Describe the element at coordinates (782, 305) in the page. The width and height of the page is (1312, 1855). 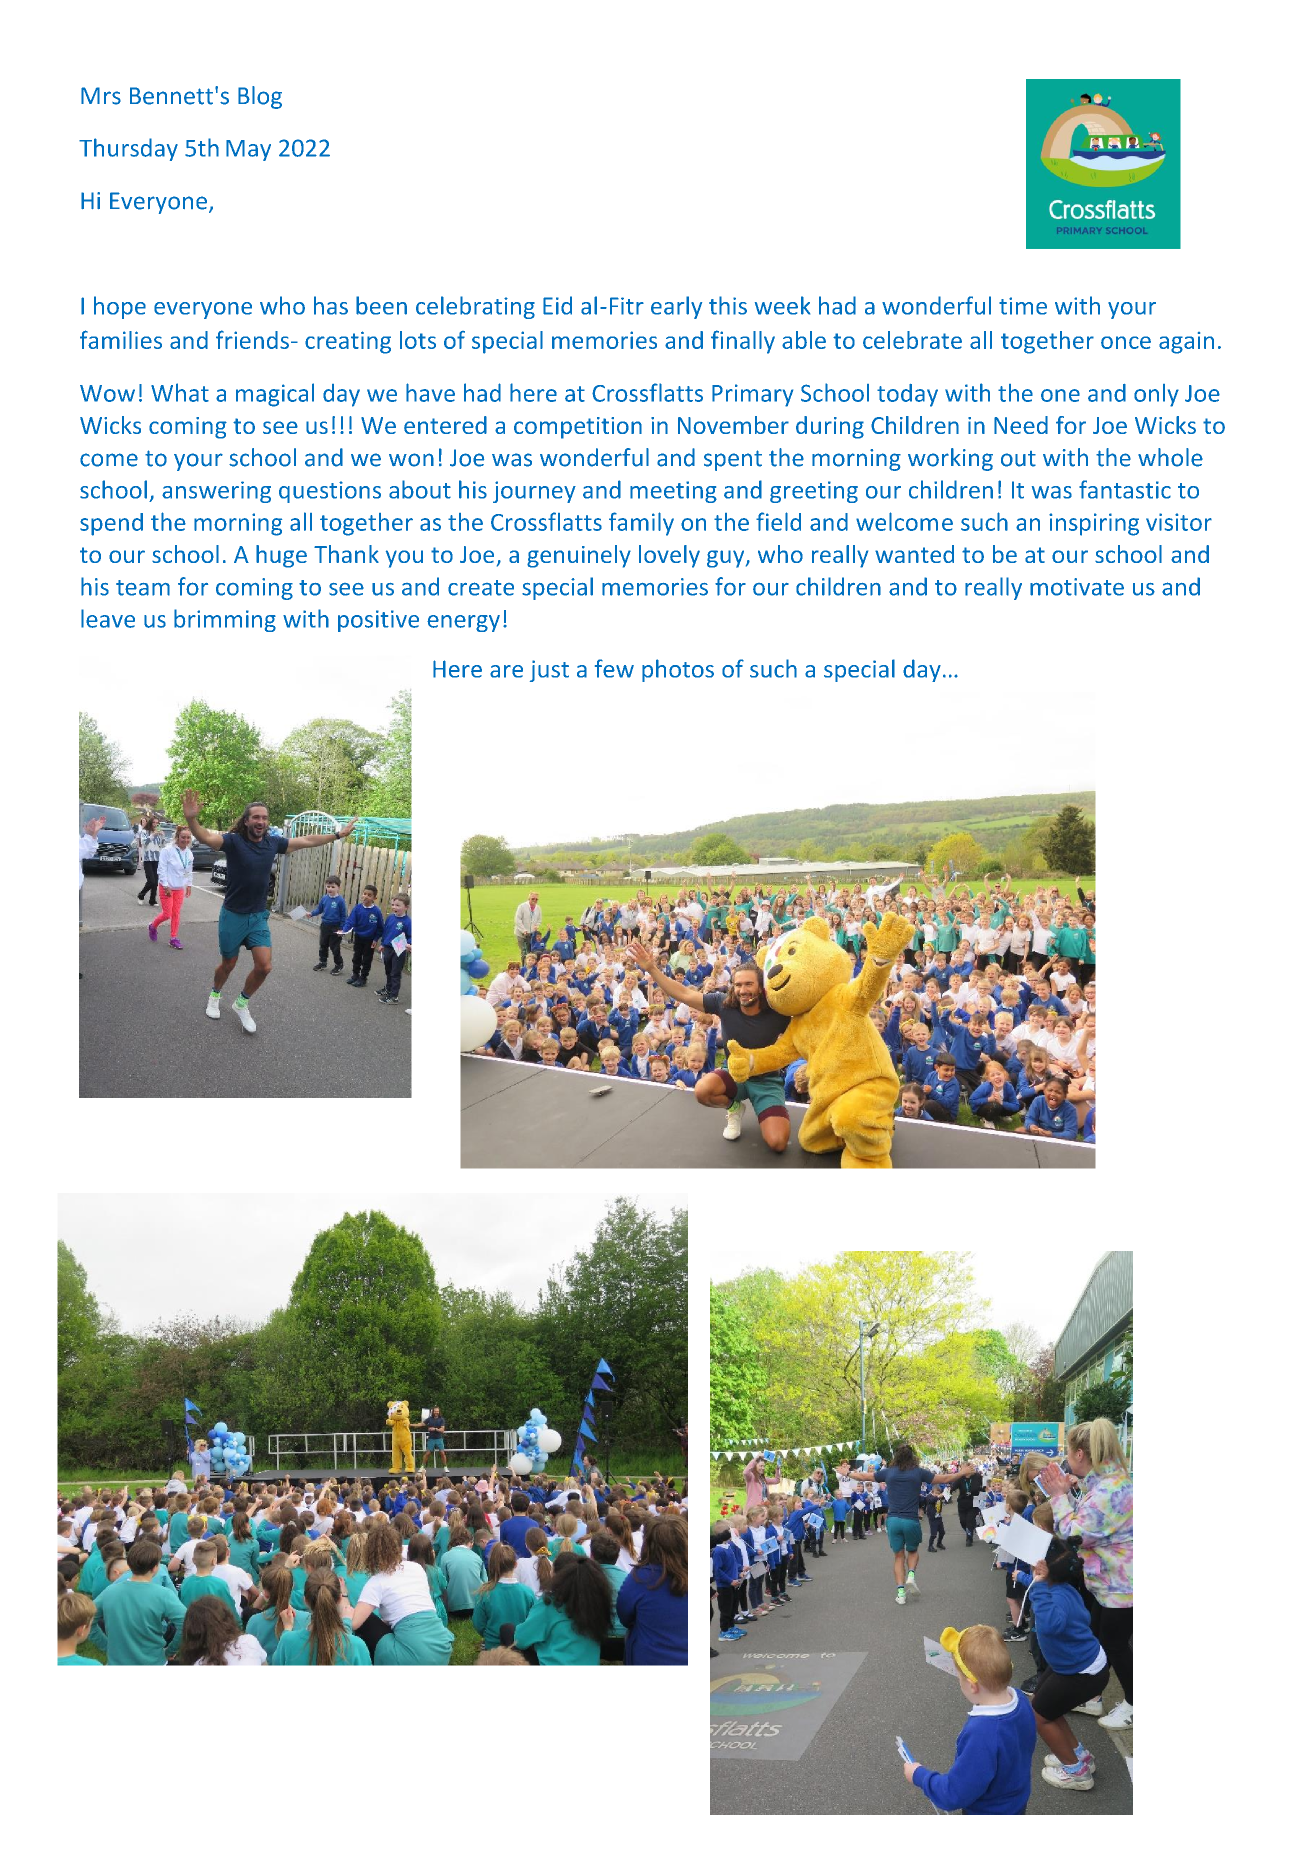
I see `week` at that location.
